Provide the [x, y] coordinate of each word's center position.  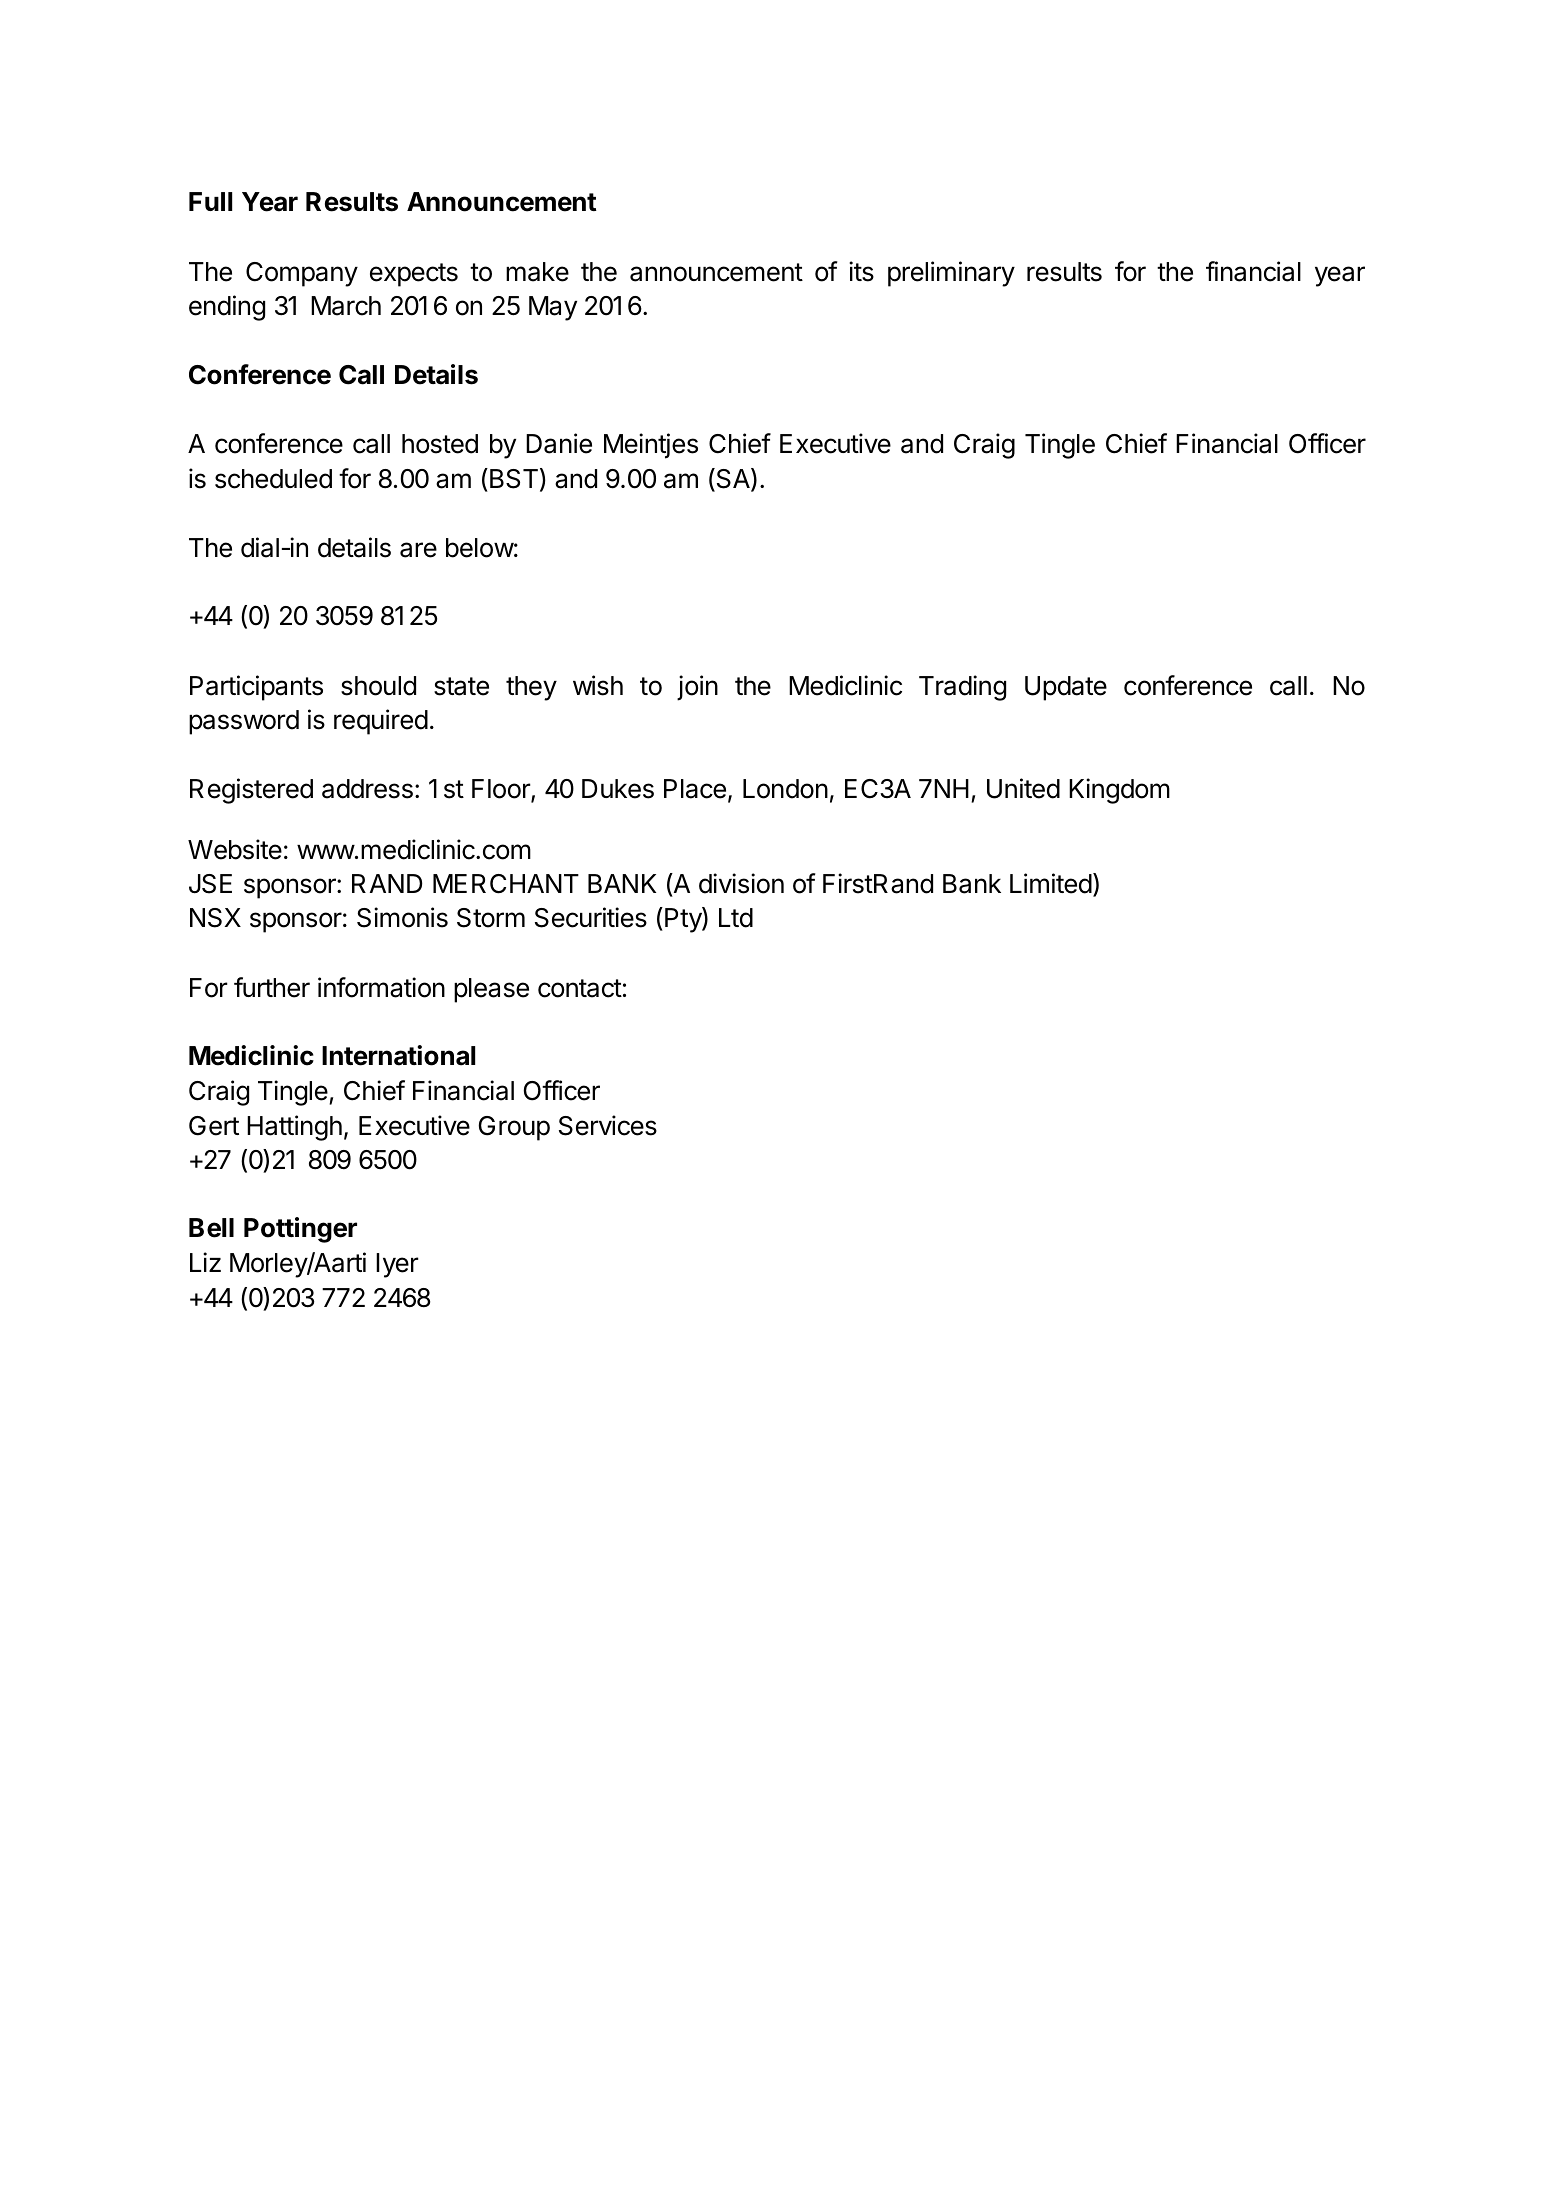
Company [302, 274]
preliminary [951, 274]
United [1023, 788]
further [272, 987]
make [537, 272]
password [244, 722]
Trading [962, 688]
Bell [211, 1228]
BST [514, 479]
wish [598, 685]
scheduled [273, 479]
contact [580, 988]
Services [608, 1125]
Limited [1051, 883]
